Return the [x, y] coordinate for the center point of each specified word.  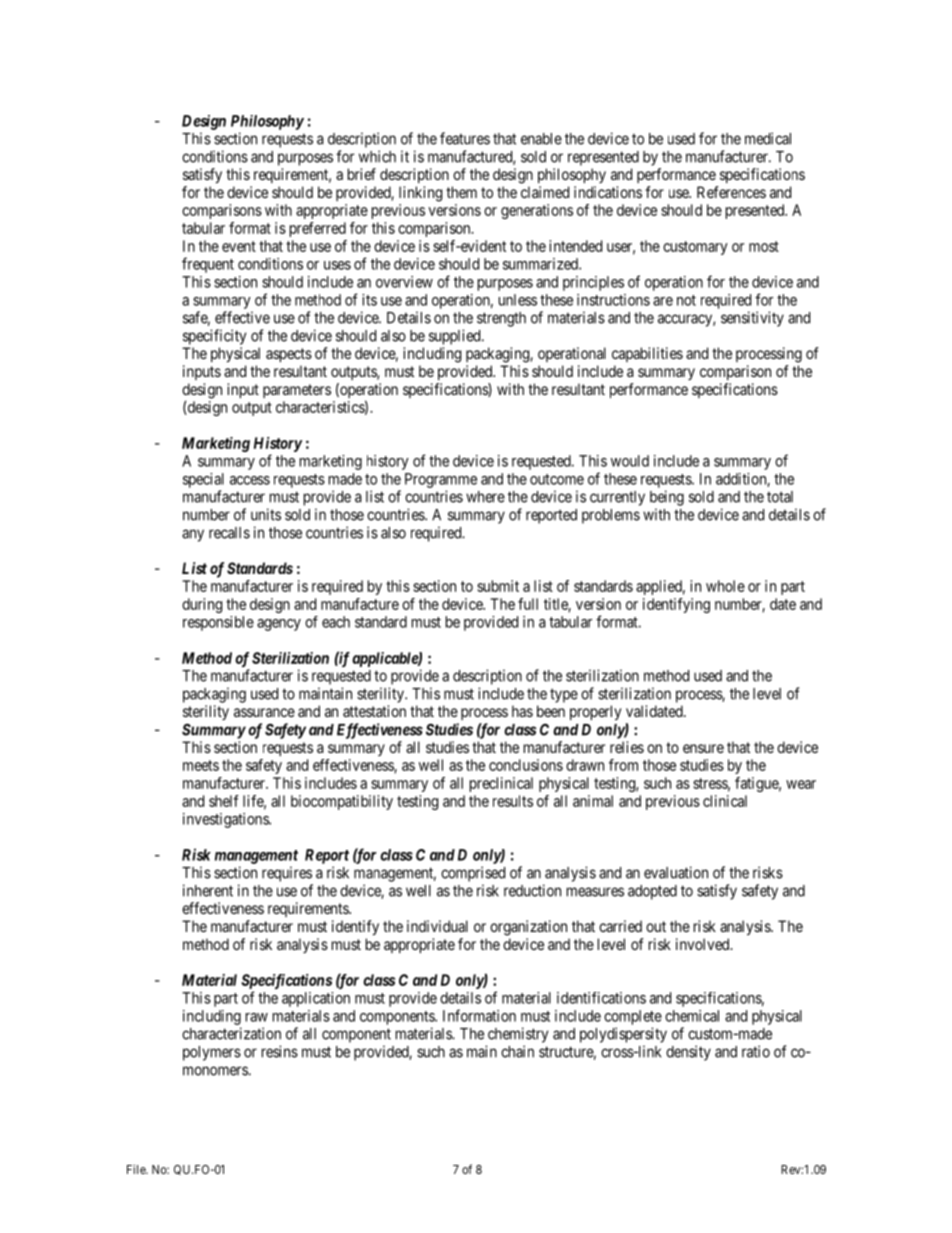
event [239, 246]
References [731, 192]
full [528, 604]
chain [517, 1051]
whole [725, 586]
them [461, 192]
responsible [218, 623]
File [137, 1169]
